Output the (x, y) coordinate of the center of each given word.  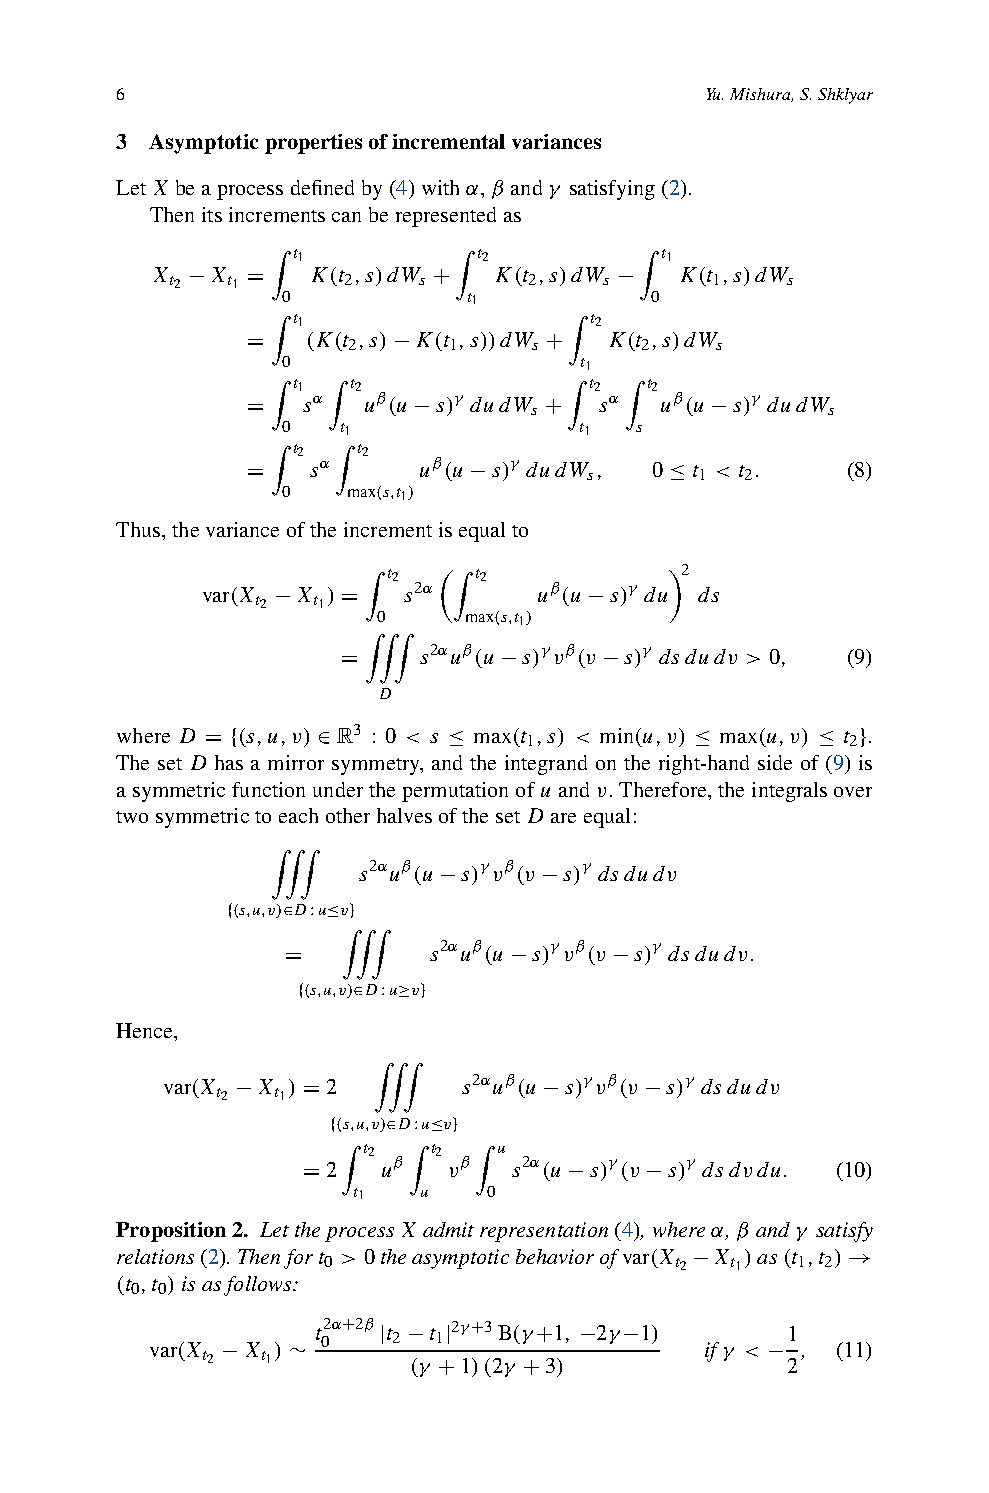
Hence (145, 1030)
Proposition (171, 1232)
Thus (139, 529)
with (440, 187)
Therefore (664, 789)
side (775, 762)
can (346, 217)
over (853, 792)
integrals (789, 792)
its (212, 214)
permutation (455, 792)
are (563, 818)
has (229, 762)
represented (446, 217)
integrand (546, 765)
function (268, 789)
